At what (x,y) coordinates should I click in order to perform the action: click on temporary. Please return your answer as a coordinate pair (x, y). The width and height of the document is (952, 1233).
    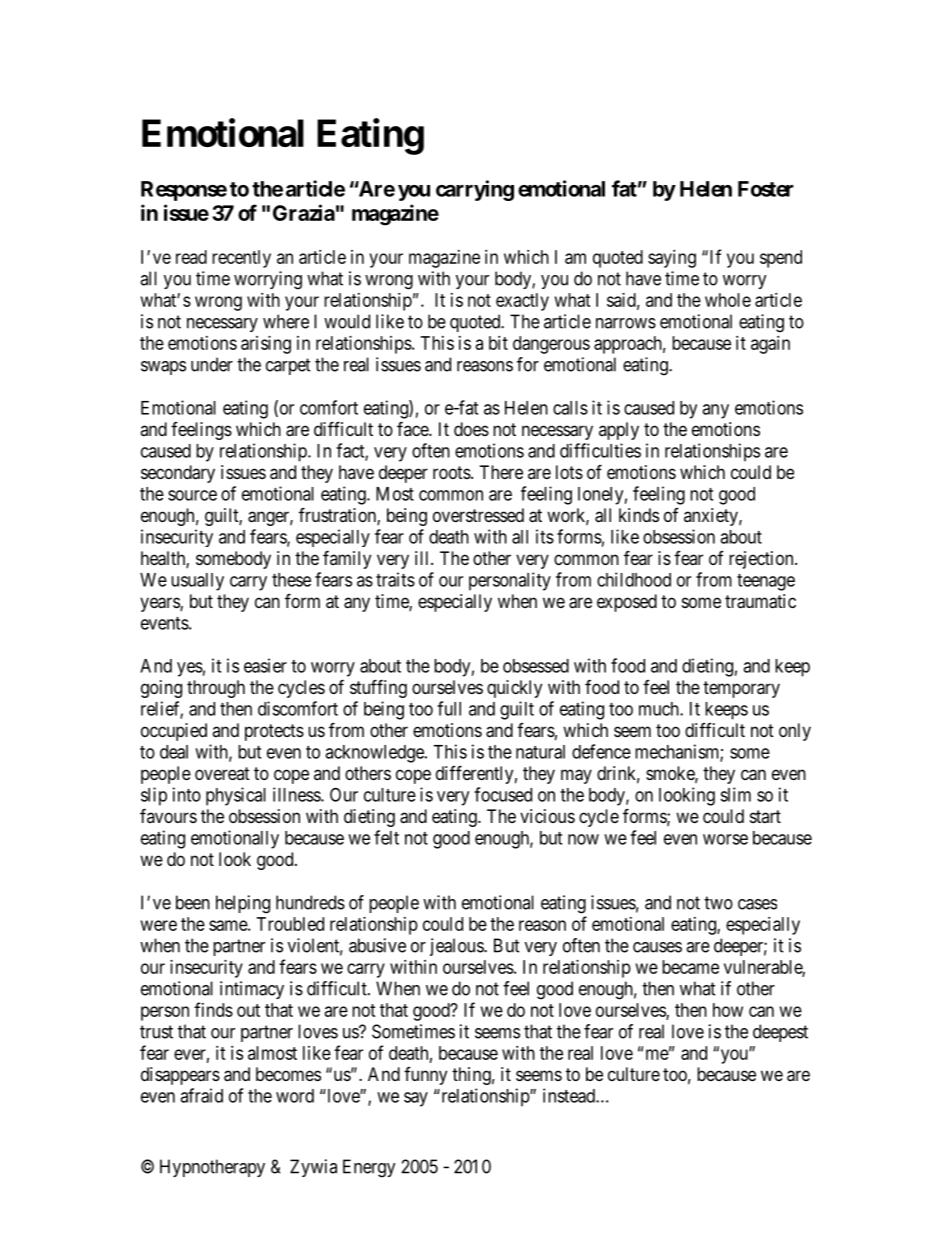
    Looking at the image, I should click on (741, 689).
